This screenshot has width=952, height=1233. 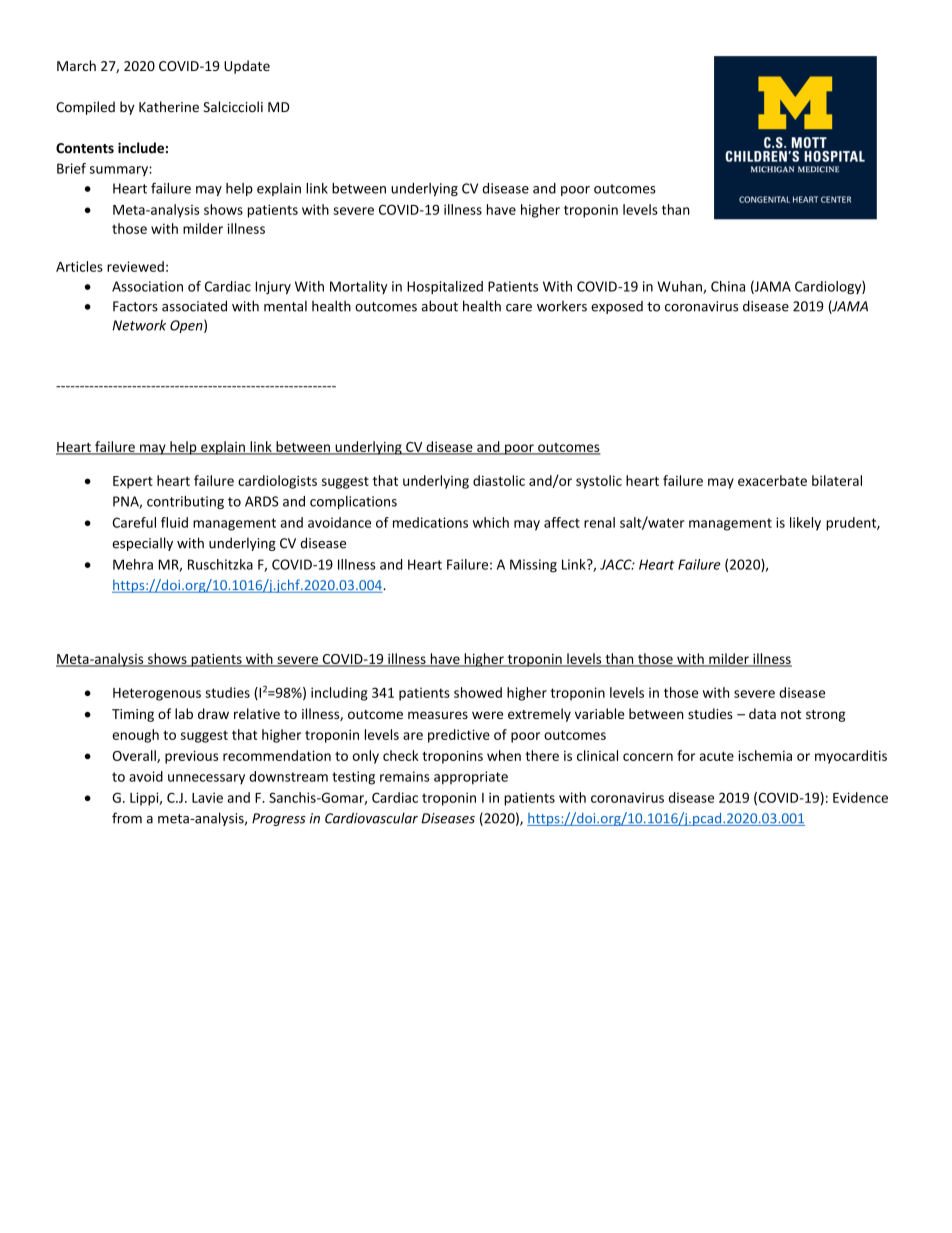 What do you see at coordinates (728, 286) in the screenshot?
I see `China` at bounding box center [728, 286].
